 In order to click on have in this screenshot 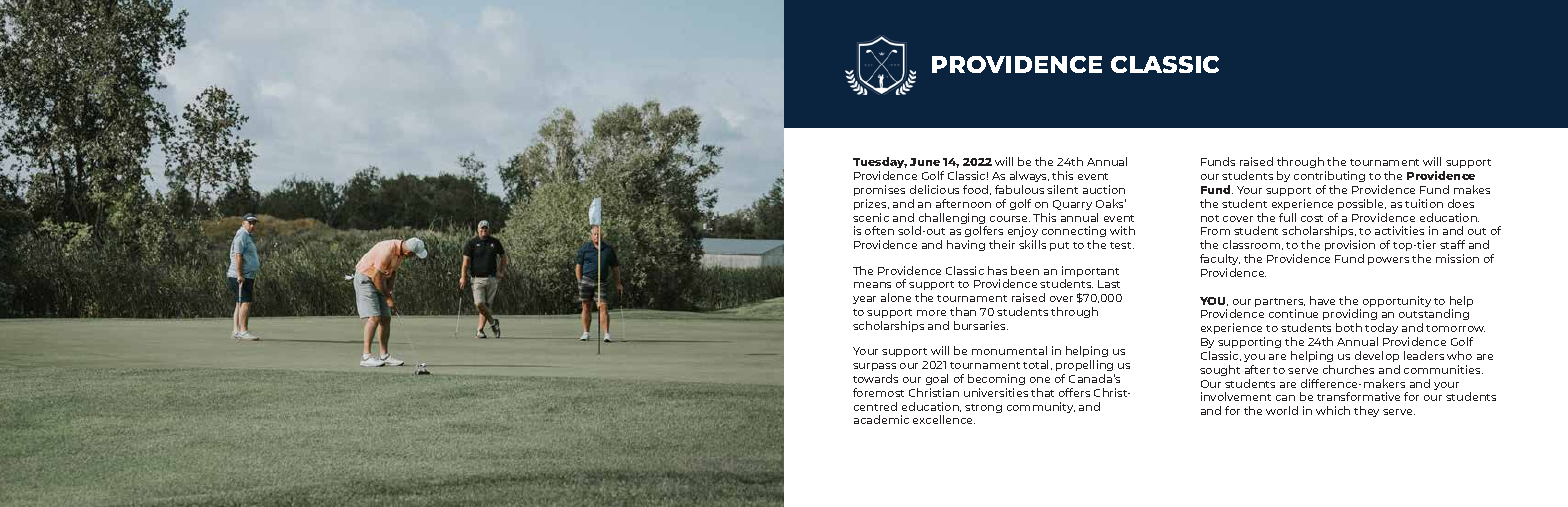, I will do `click(1322, 300)`.
